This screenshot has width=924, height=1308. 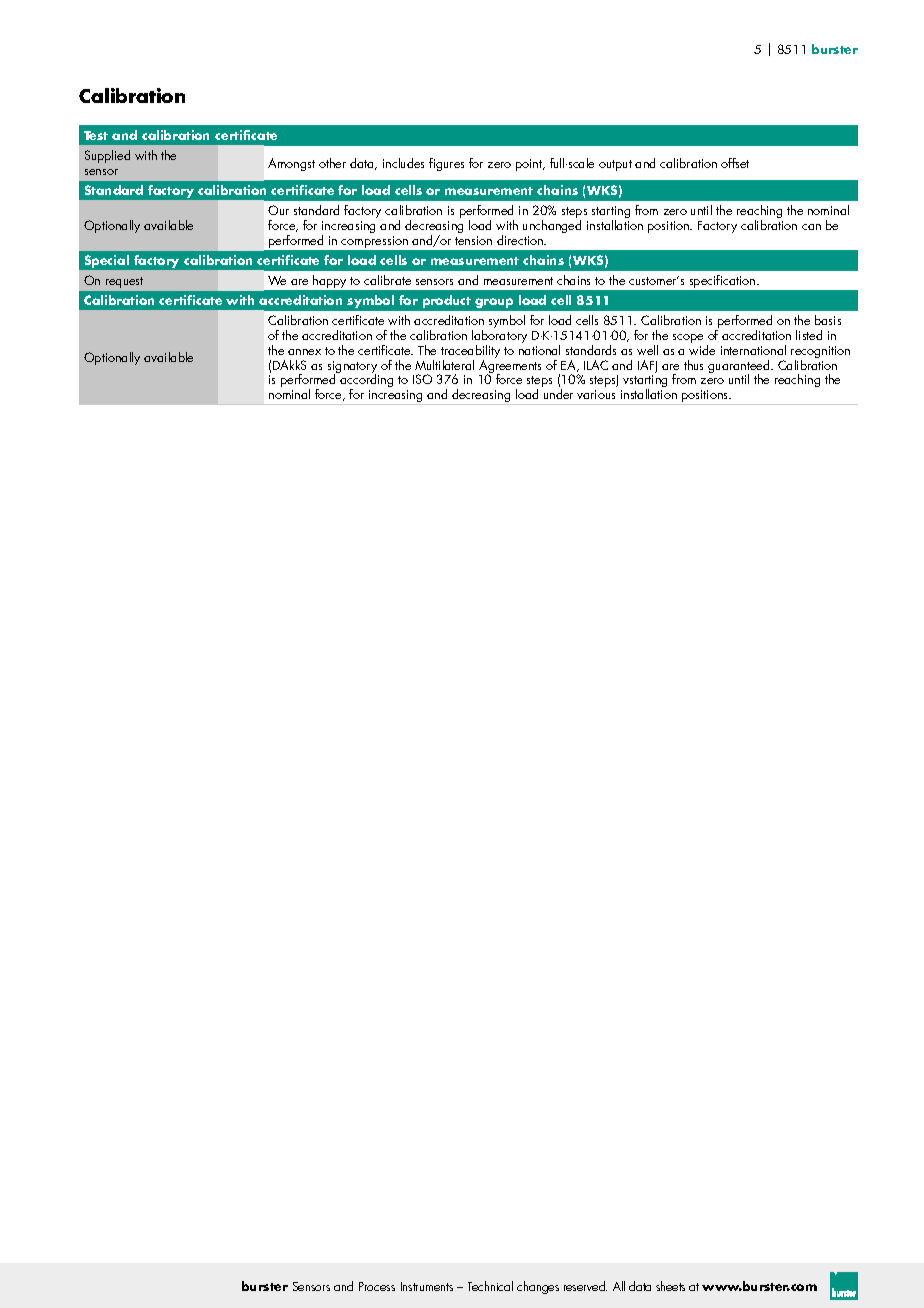 I want to click on offset, so click(x=735, y=163).
